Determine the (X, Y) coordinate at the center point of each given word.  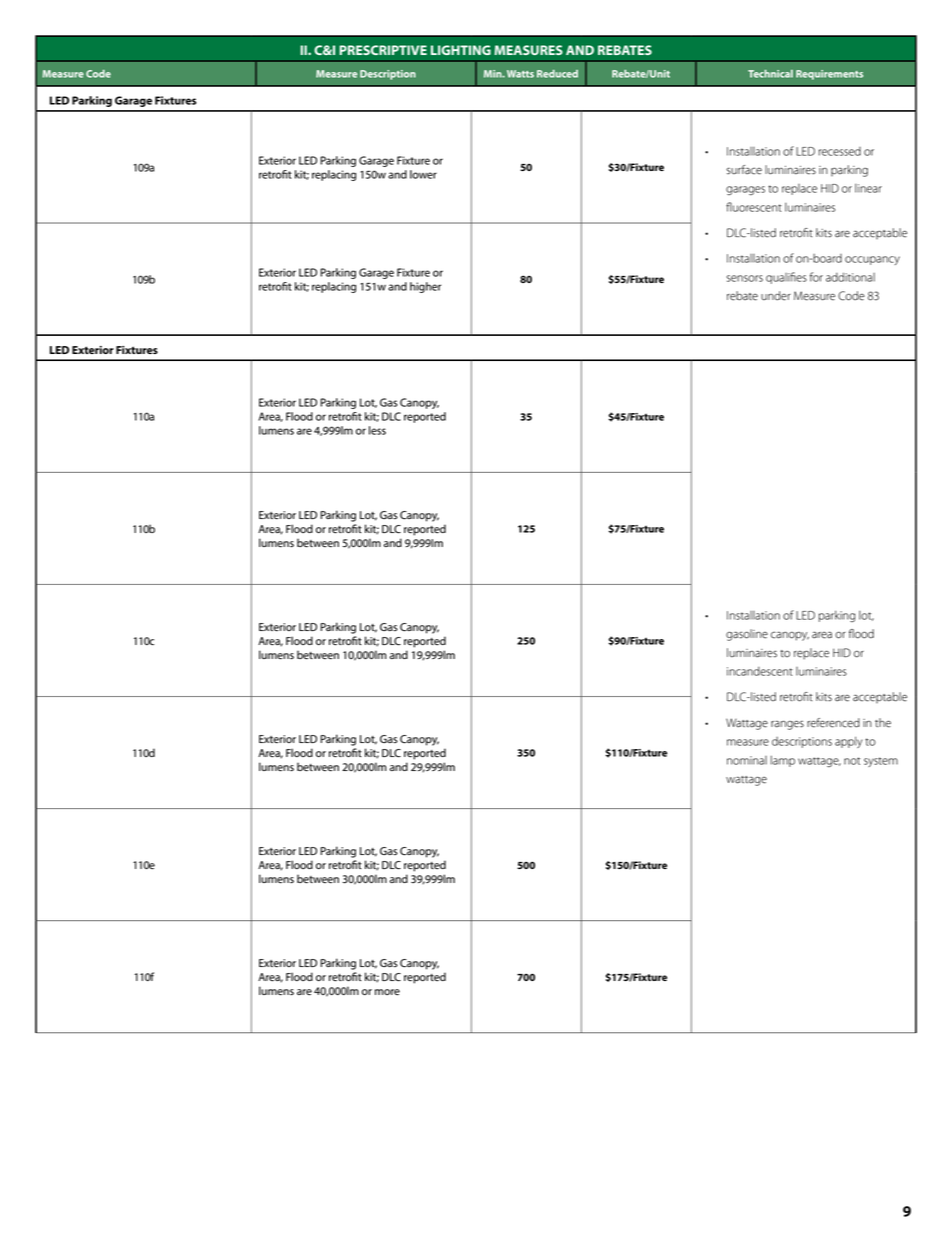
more (387, 992)
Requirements (829, 75)
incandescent (760, 671)
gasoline (747, 635)
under (776, 296)
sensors (745, 278)
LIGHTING (461, 50)
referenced (833, 723)
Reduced (557, 74)
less (377, 430)
